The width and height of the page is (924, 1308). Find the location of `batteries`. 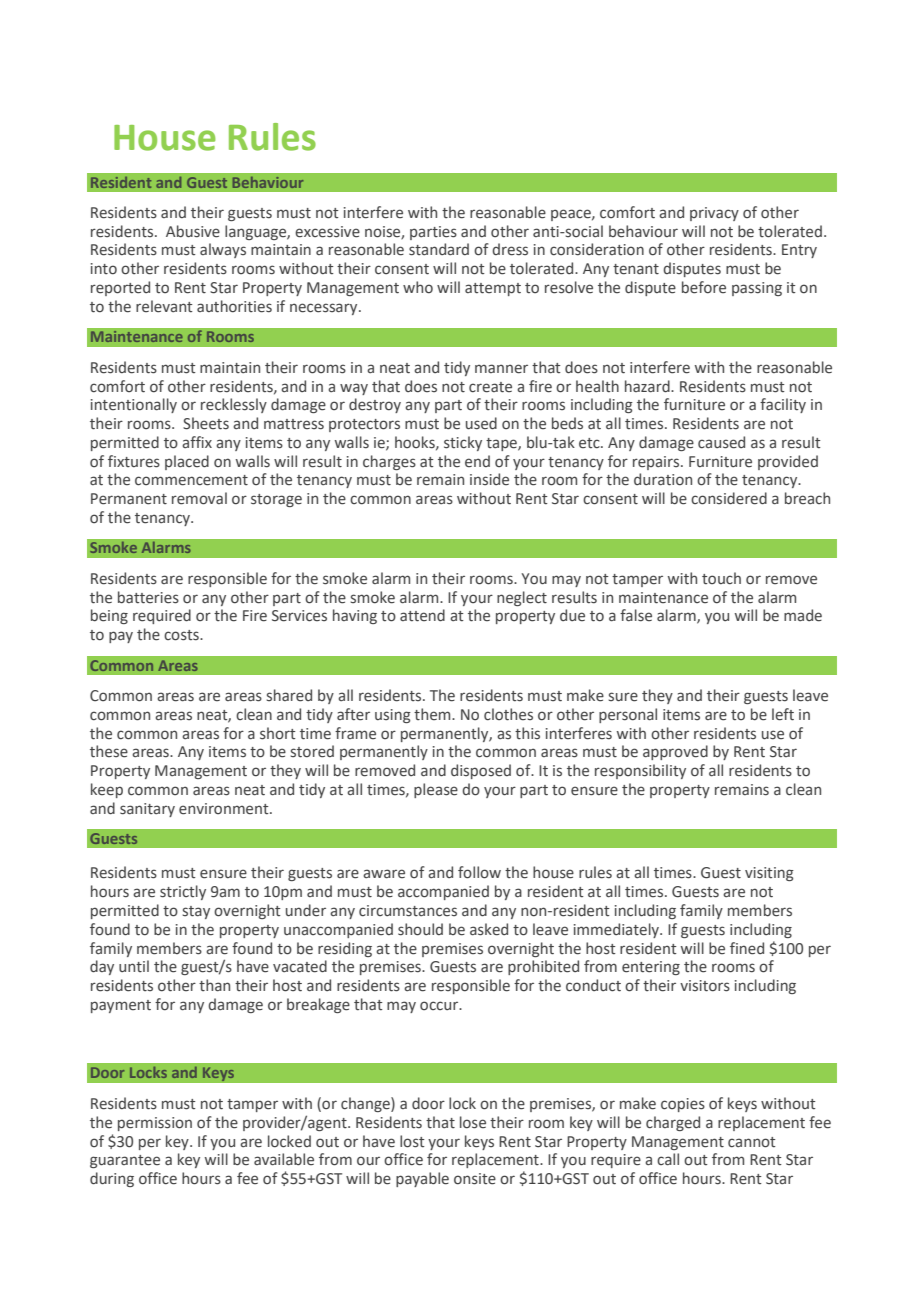

batteries is located at coordinates (148, 597).
